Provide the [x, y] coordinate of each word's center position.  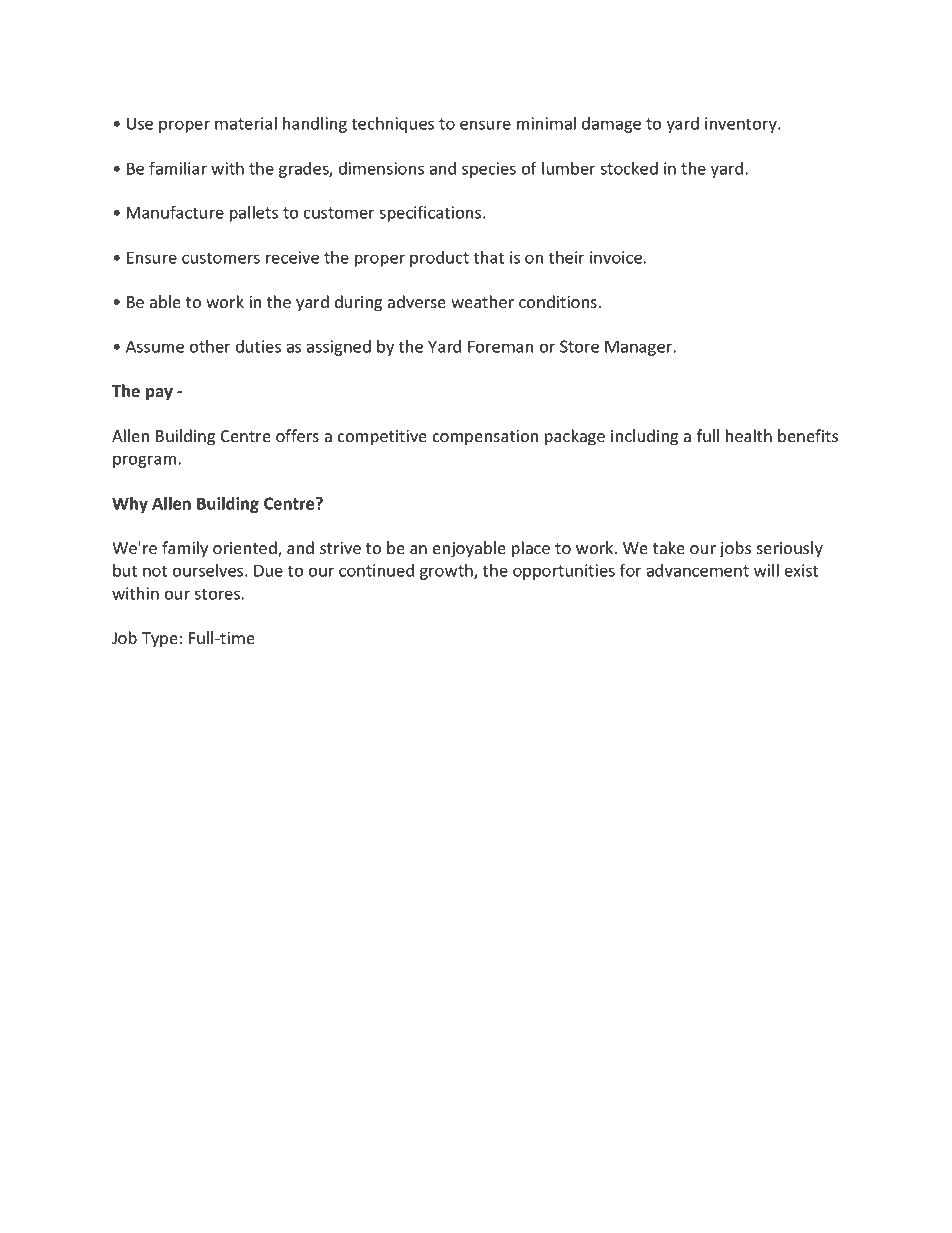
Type [160, 640]
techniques [393, 125]
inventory [742, 125]
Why [130, 505]
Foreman [500, 346]
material [246, 123]
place [531, 549]
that [489, 257]
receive [292, 257]
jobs [735, 549]
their [566, 257]
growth [447, 572]
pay [159, 394]
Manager [640, 348]
